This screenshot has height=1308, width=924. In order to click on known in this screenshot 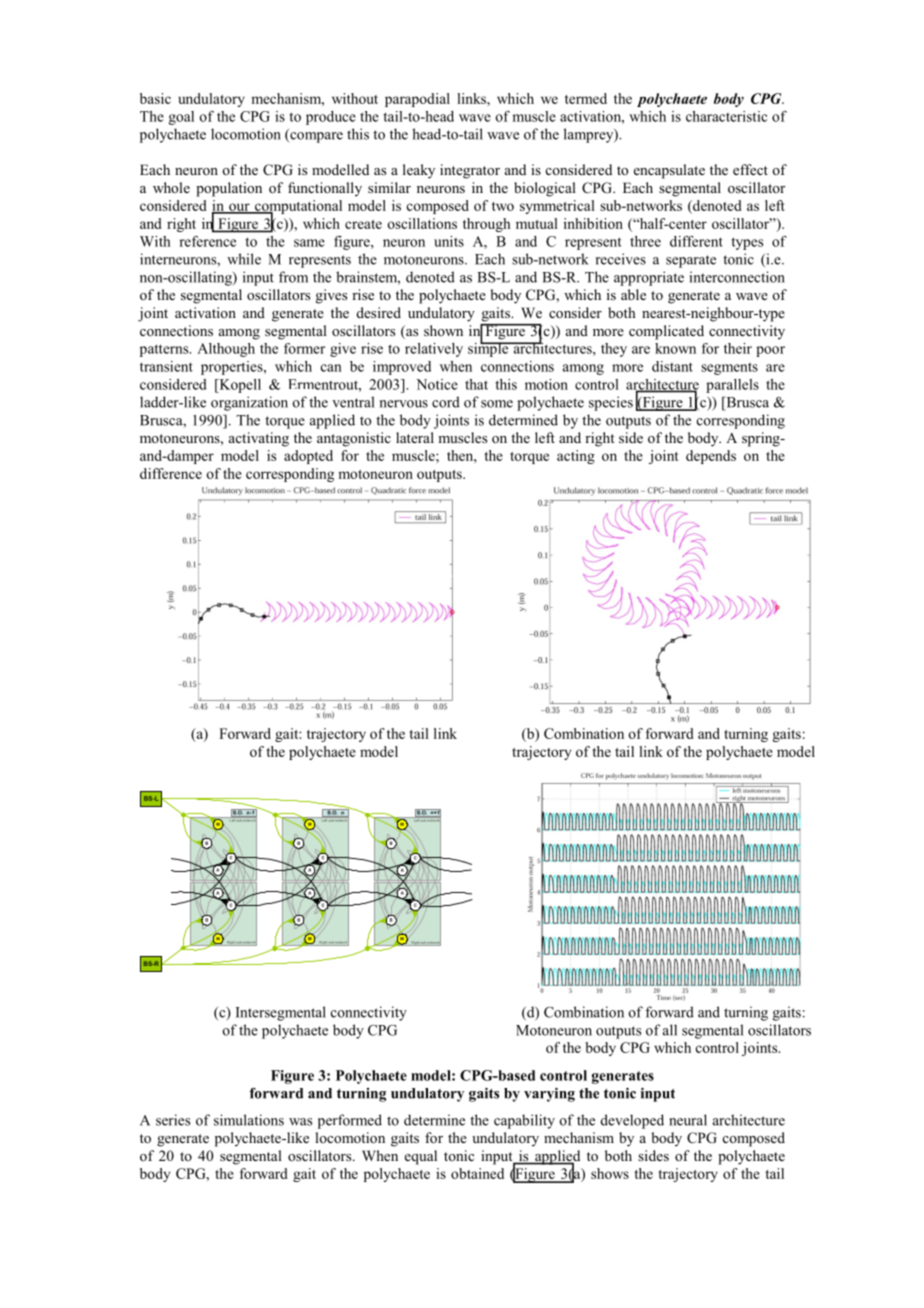, I will do `click(675, 348)`.
